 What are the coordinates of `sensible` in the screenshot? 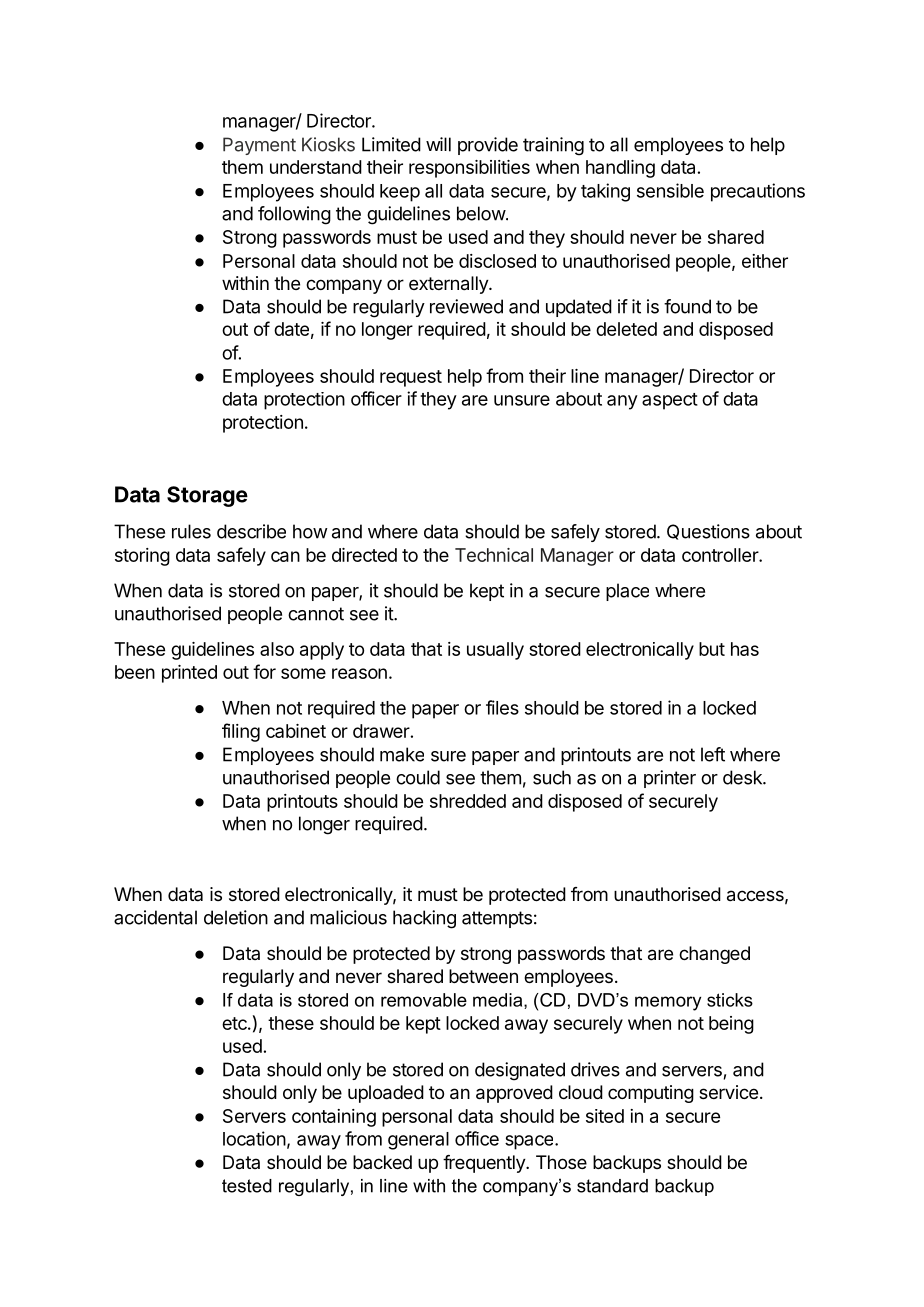 It's located at (670, 190).
